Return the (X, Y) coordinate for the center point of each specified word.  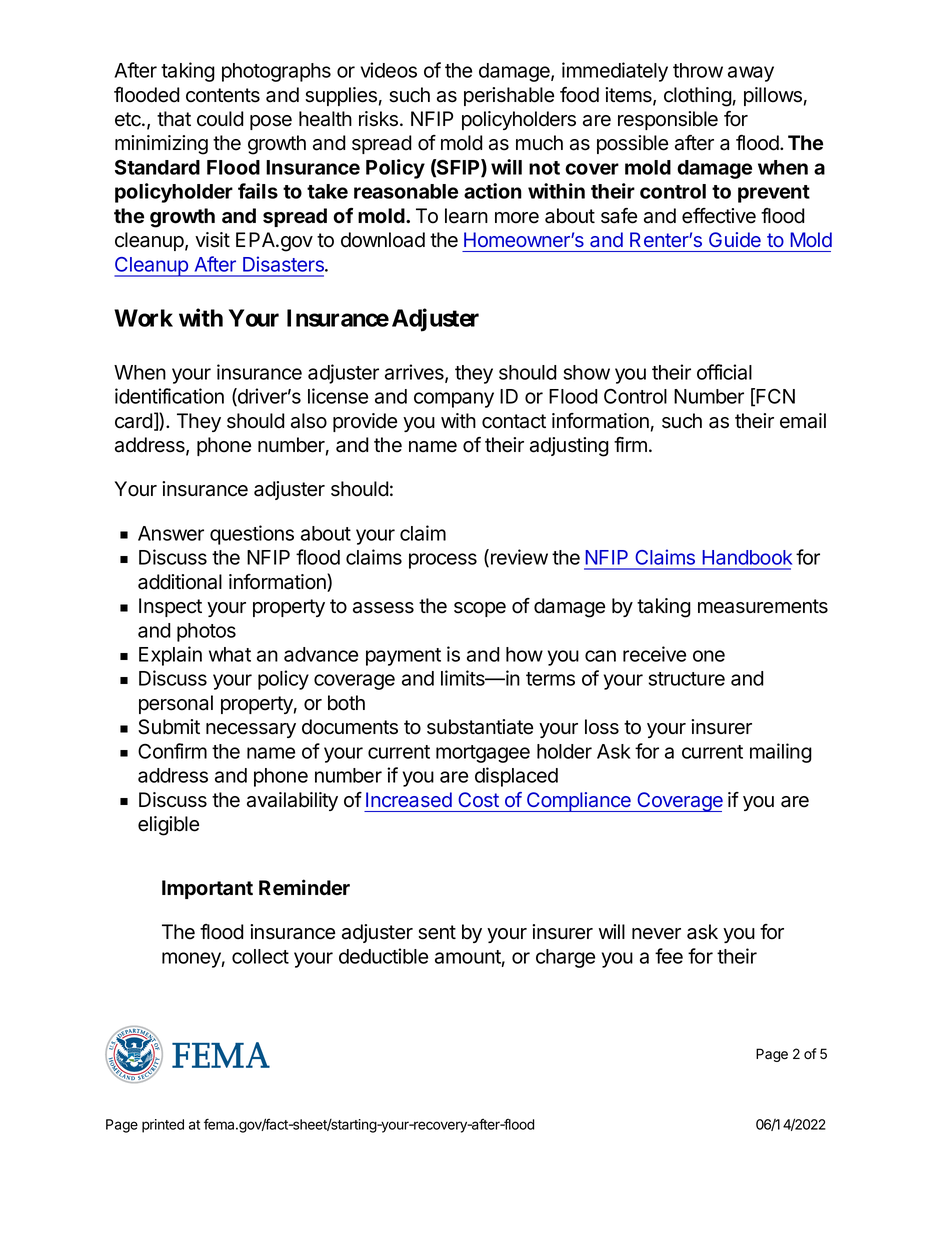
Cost (479, 799)
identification (169, 396)
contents (223, 95)
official (724, 372)
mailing (781, 753)
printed (163, 1126)
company (454, 400)
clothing (698, 97)
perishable (509, 96)
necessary (251, 730)
